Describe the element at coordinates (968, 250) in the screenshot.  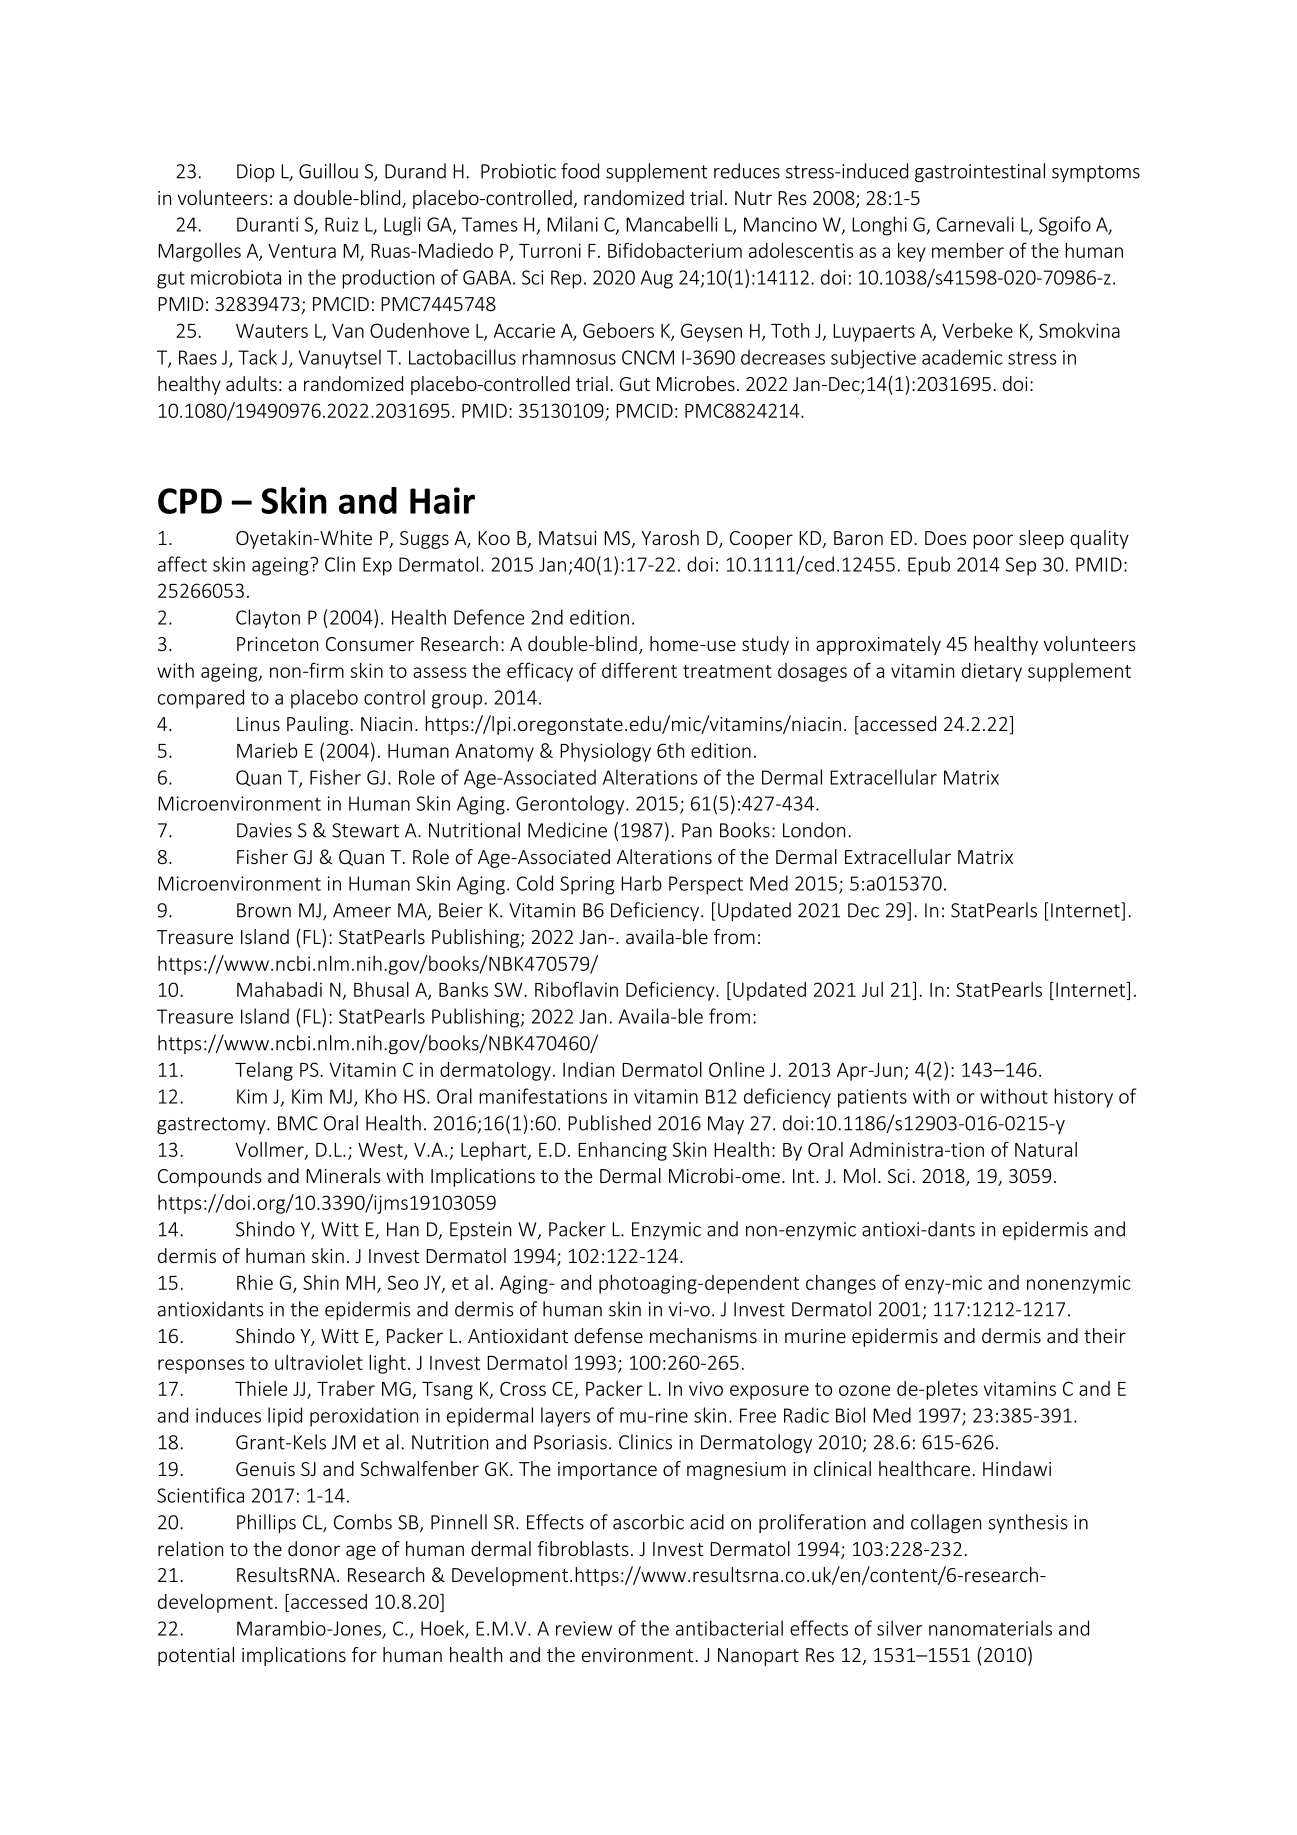
I see `member` at that location.
